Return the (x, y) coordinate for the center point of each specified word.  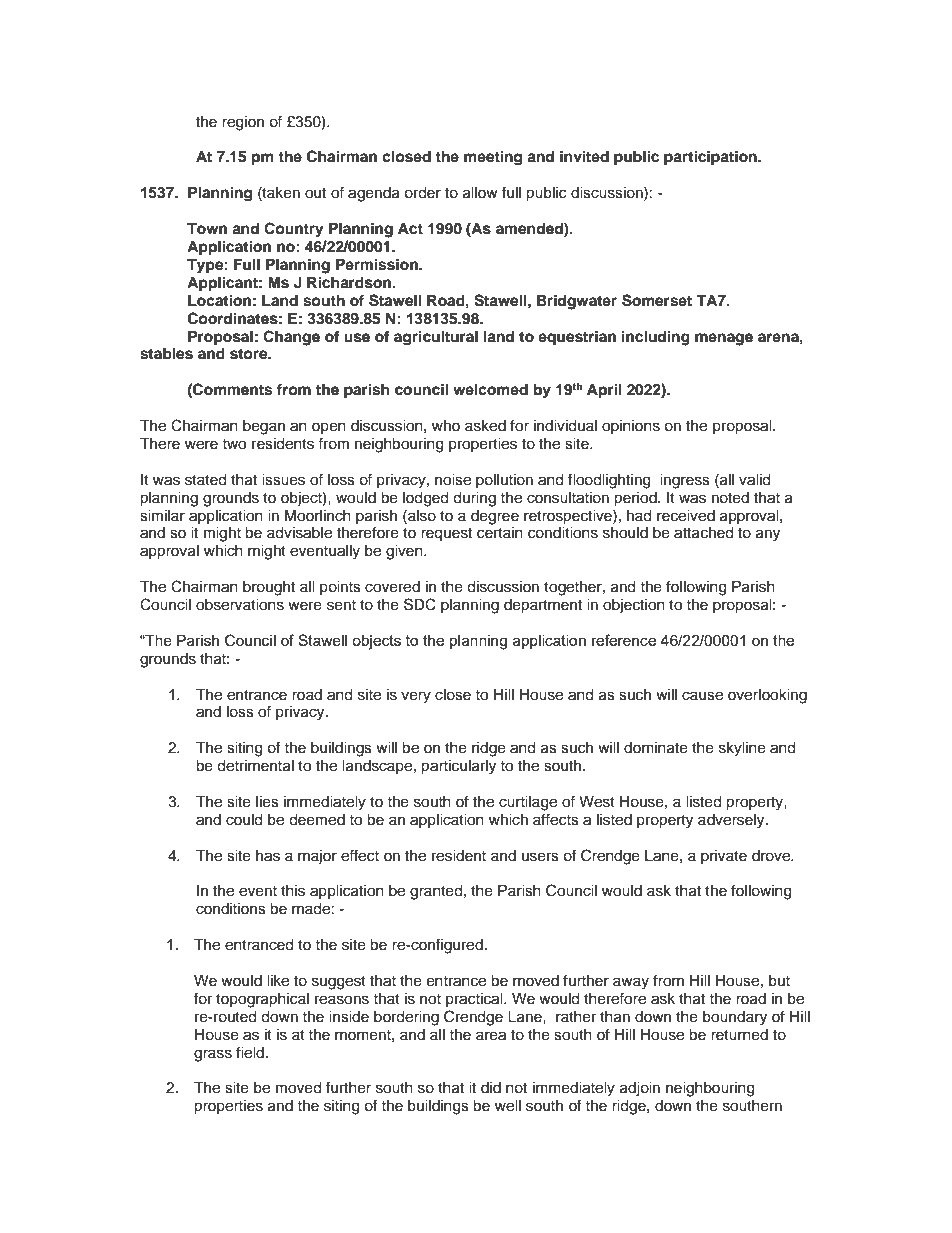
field (250, 1052)
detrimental (255, 766)
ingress (685, 481)
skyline (742, 749)
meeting (493, 158)
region (243, 123)
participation (711, 158)
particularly (458, 767)
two (234, 444)
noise (453, 480)
